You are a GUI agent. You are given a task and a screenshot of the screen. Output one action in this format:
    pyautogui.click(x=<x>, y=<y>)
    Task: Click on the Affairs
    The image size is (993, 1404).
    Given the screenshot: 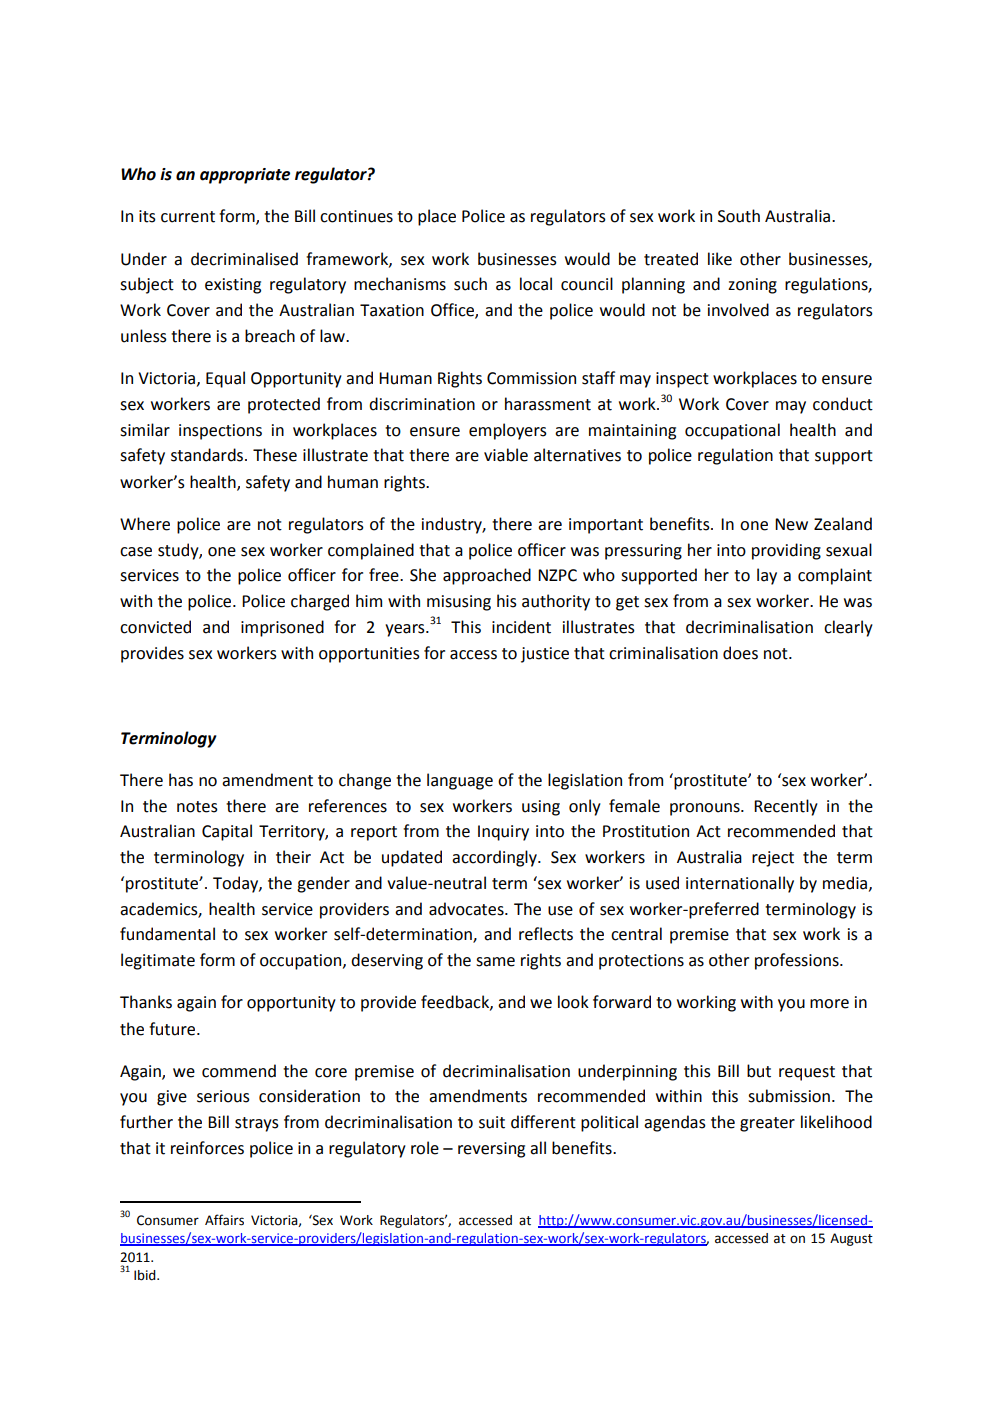 What is the action you would take?
    pyautogui.click(x=224, y=1220)
